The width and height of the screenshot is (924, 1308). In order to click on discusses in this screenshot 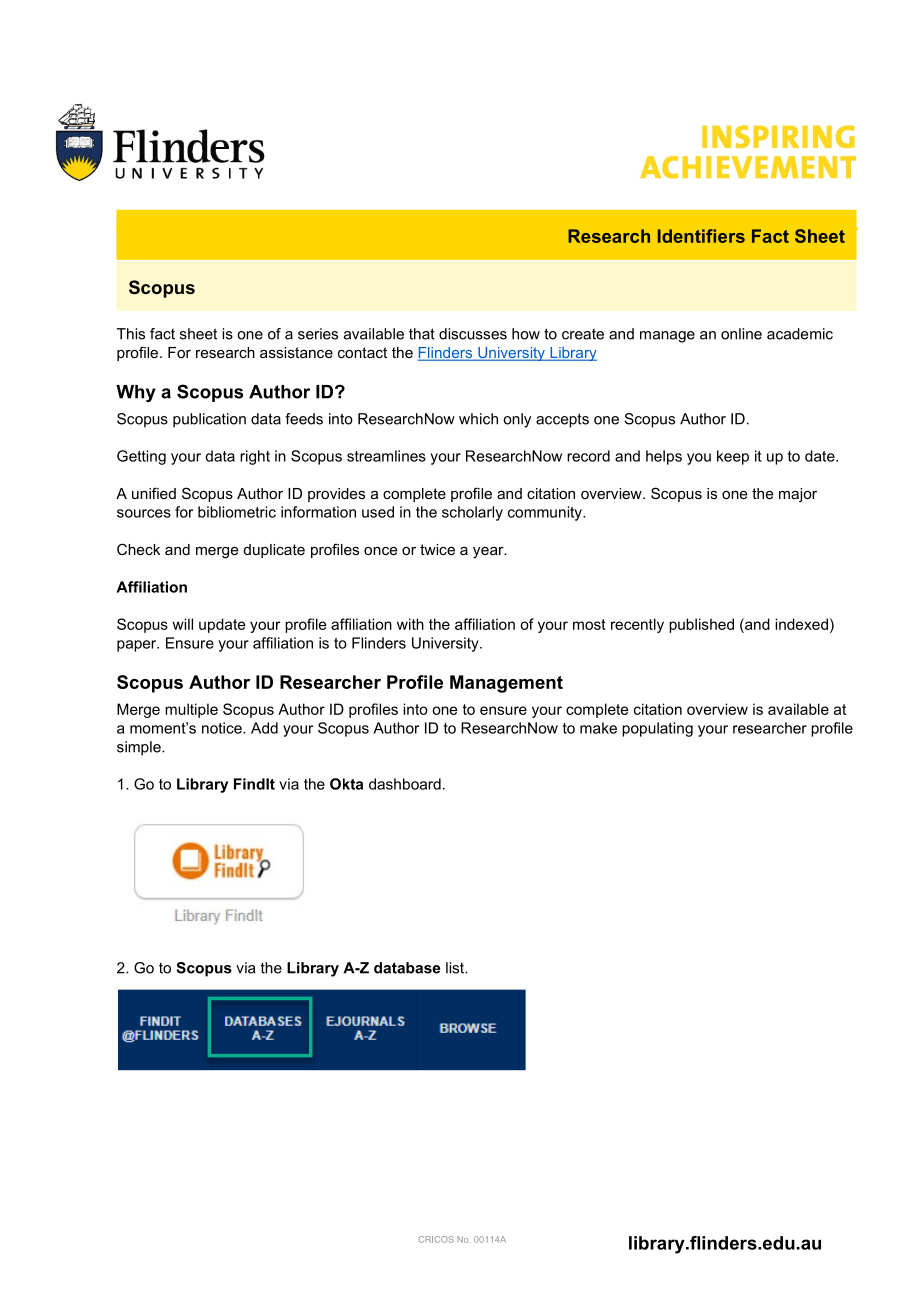, I will do `click(473, 334)`.
